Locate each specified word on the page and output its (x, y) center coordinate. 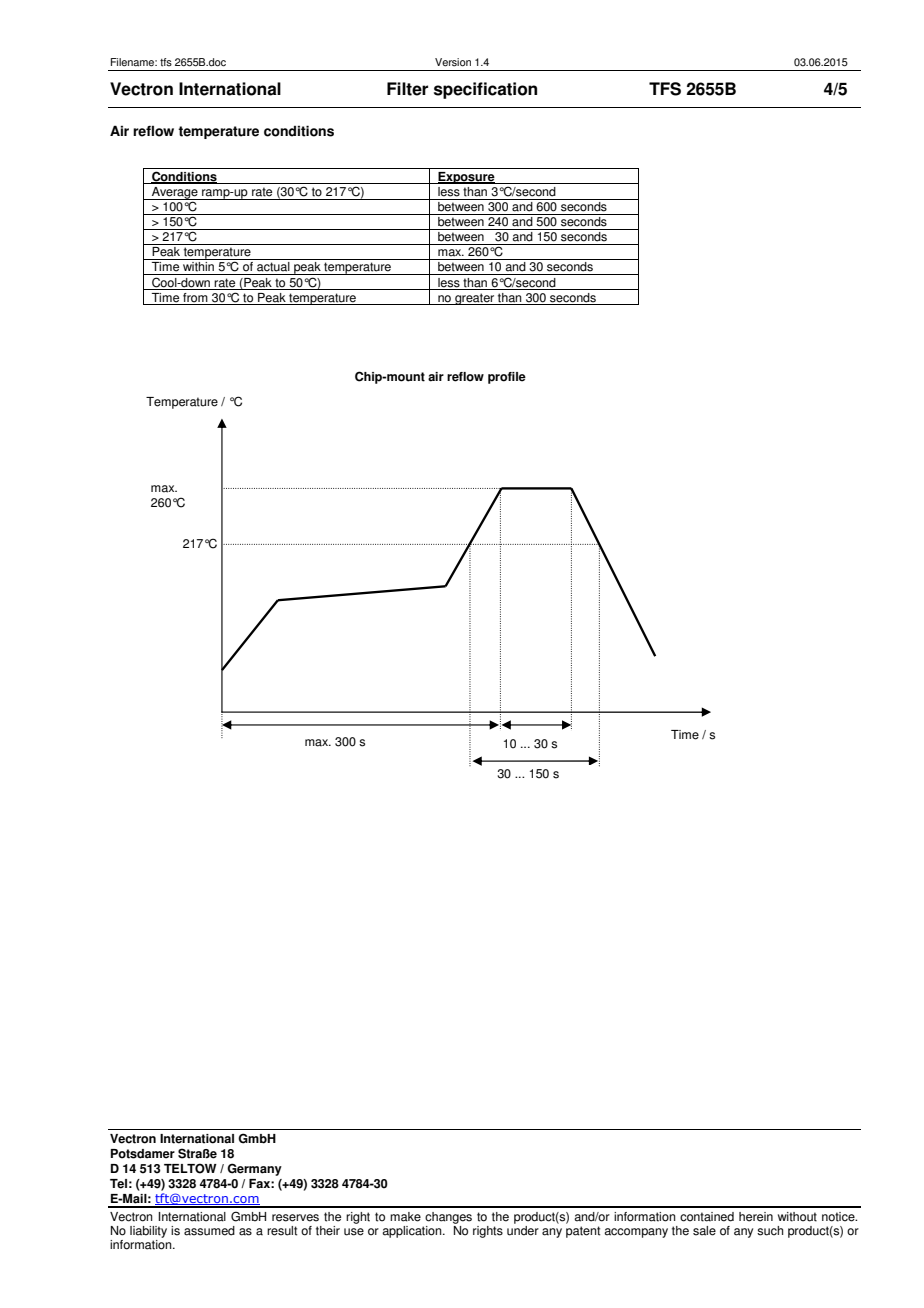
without (797, 1217)
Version (453, 62)
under (523, 1229)
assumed (209, 1231)
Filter (407, 89)
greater (475, 299)
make (405, 1217)
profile (507, 378)
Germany (254, 1169)
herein (756, 1217)
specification (485, 90)
